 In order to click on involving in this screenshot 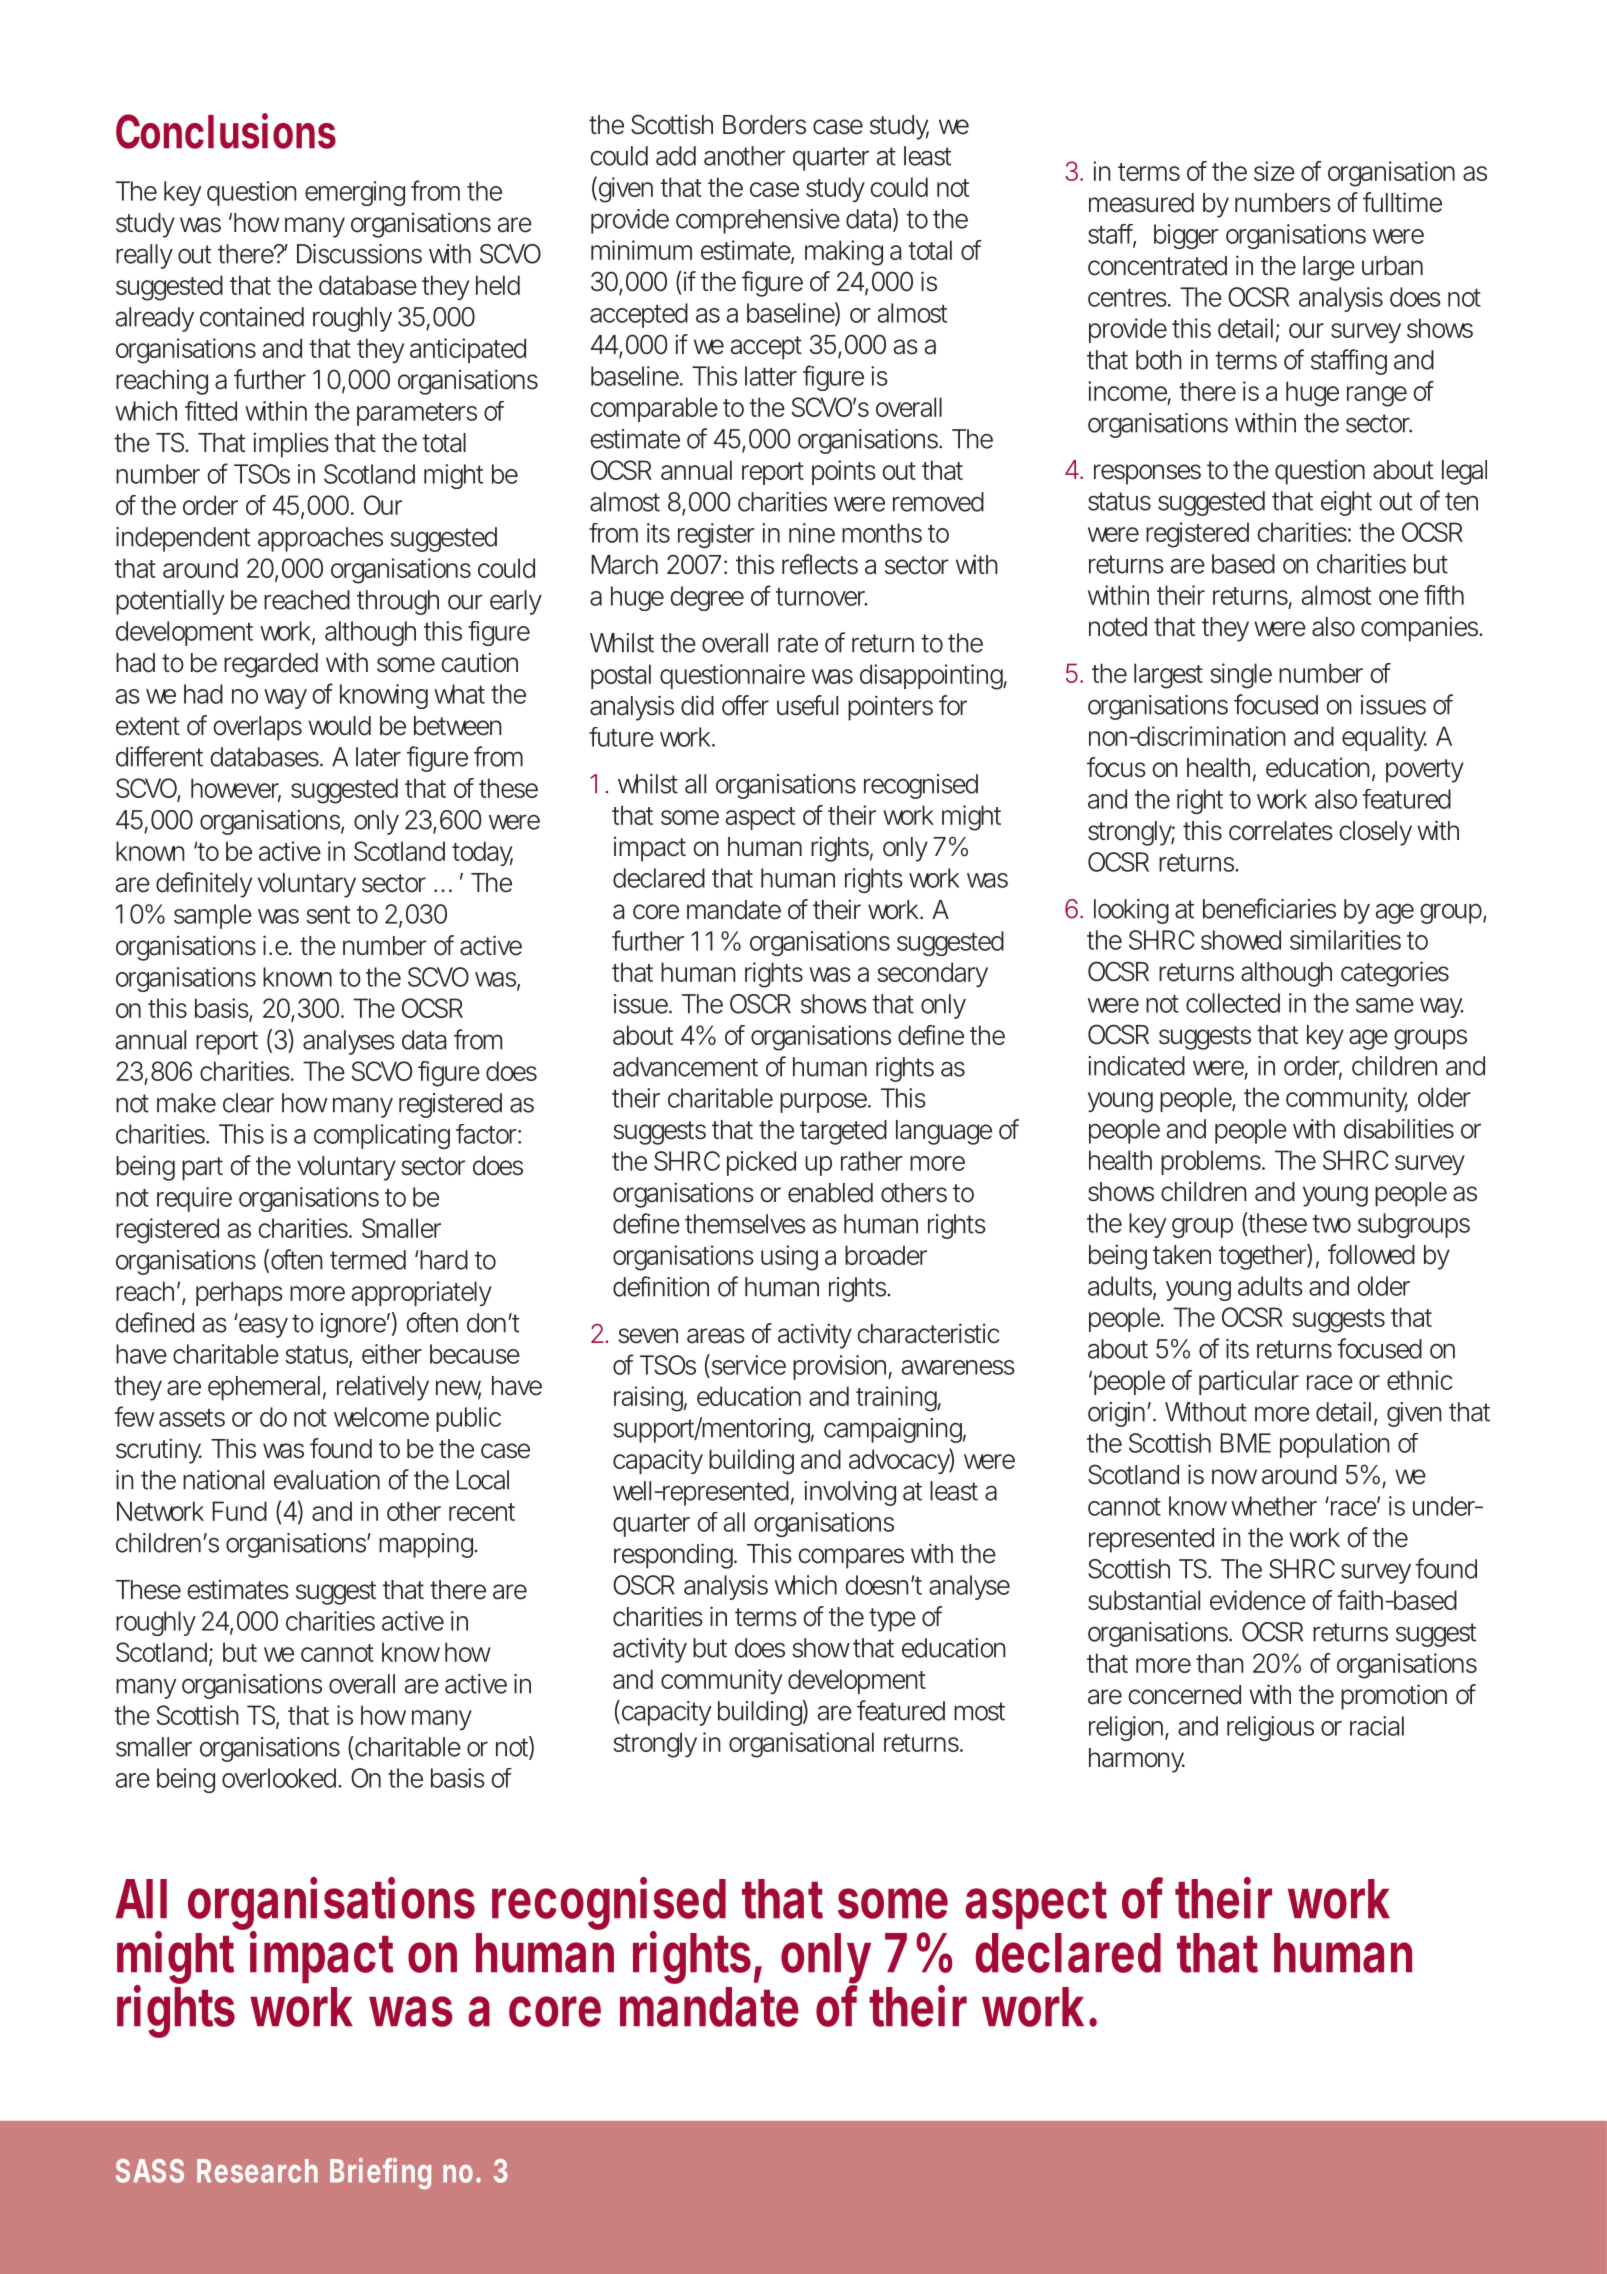, I will do `click(850, 1493)`.
